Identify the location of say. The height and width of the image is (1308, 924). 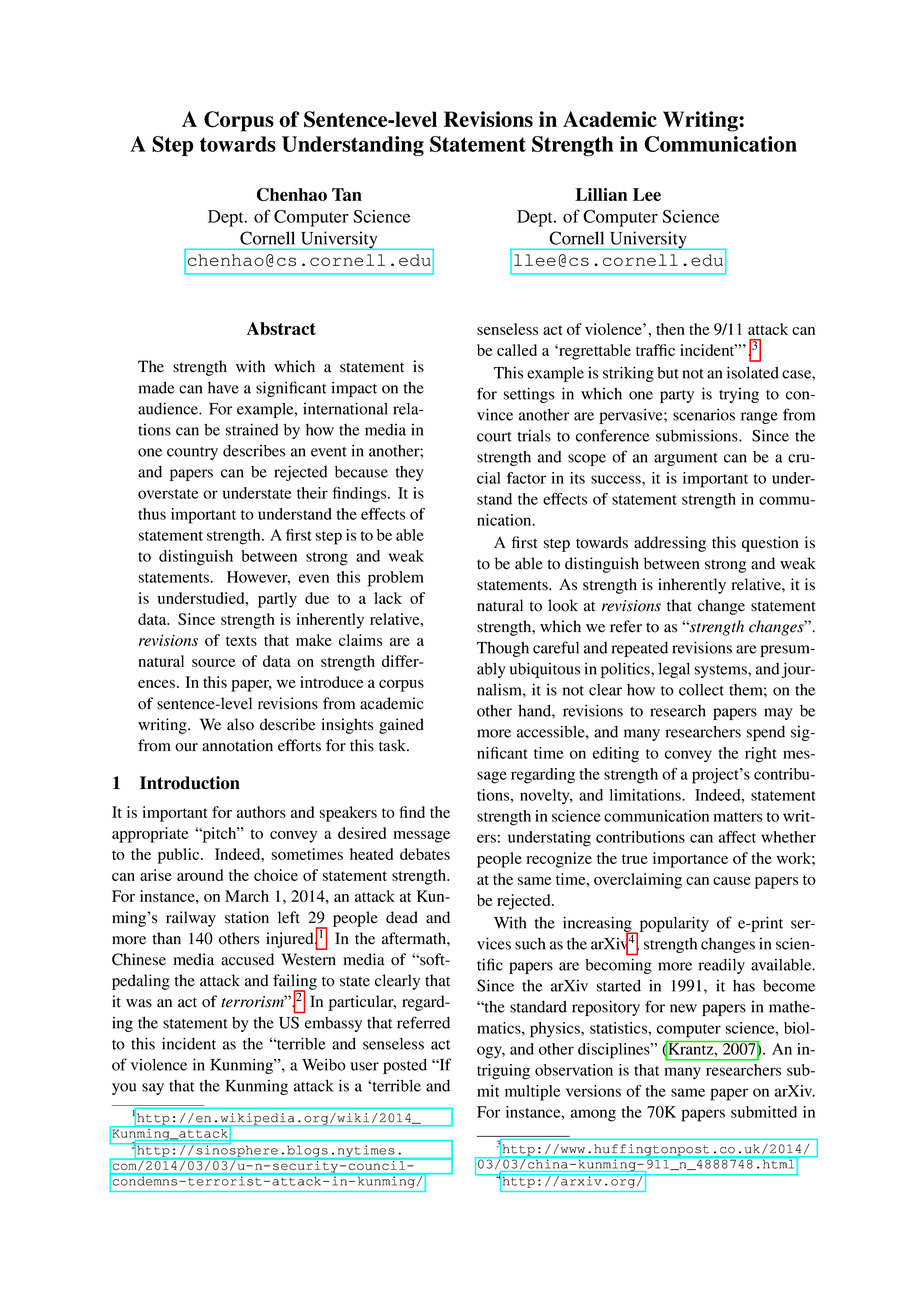
(153, 1089).
